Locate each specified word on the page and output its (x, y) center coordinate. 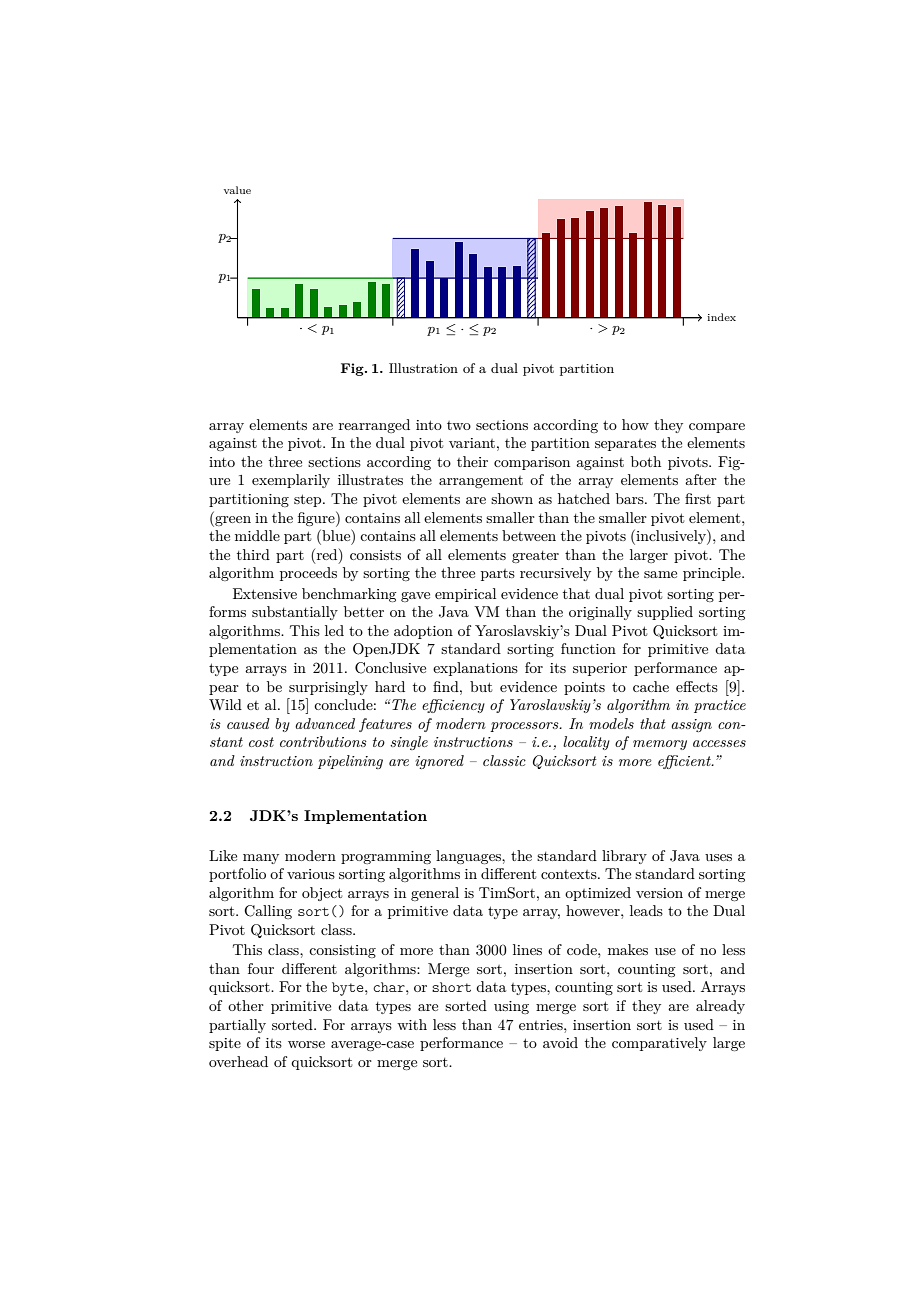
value (237, 190)
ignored (439, 762)
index (722, 317)
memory (660, 745)
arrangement (481, 482)
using (511, 1007)
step (309, 500)
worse (306, 1044)
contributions (323, 741)
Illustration (423, 368)
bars (631, 498)
